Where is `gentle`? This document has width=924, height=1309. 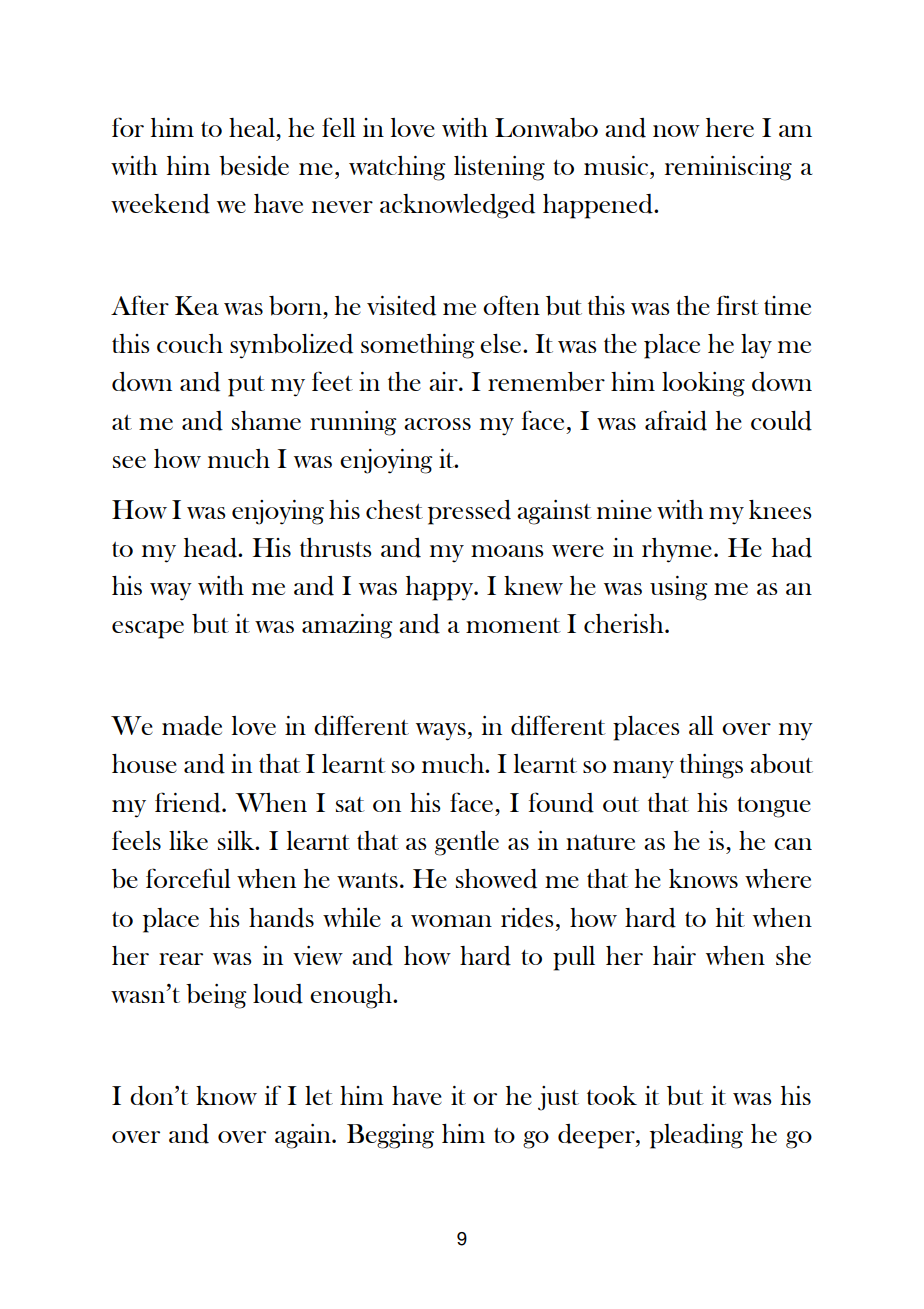
gentle is located at coordinates (467, 843).
